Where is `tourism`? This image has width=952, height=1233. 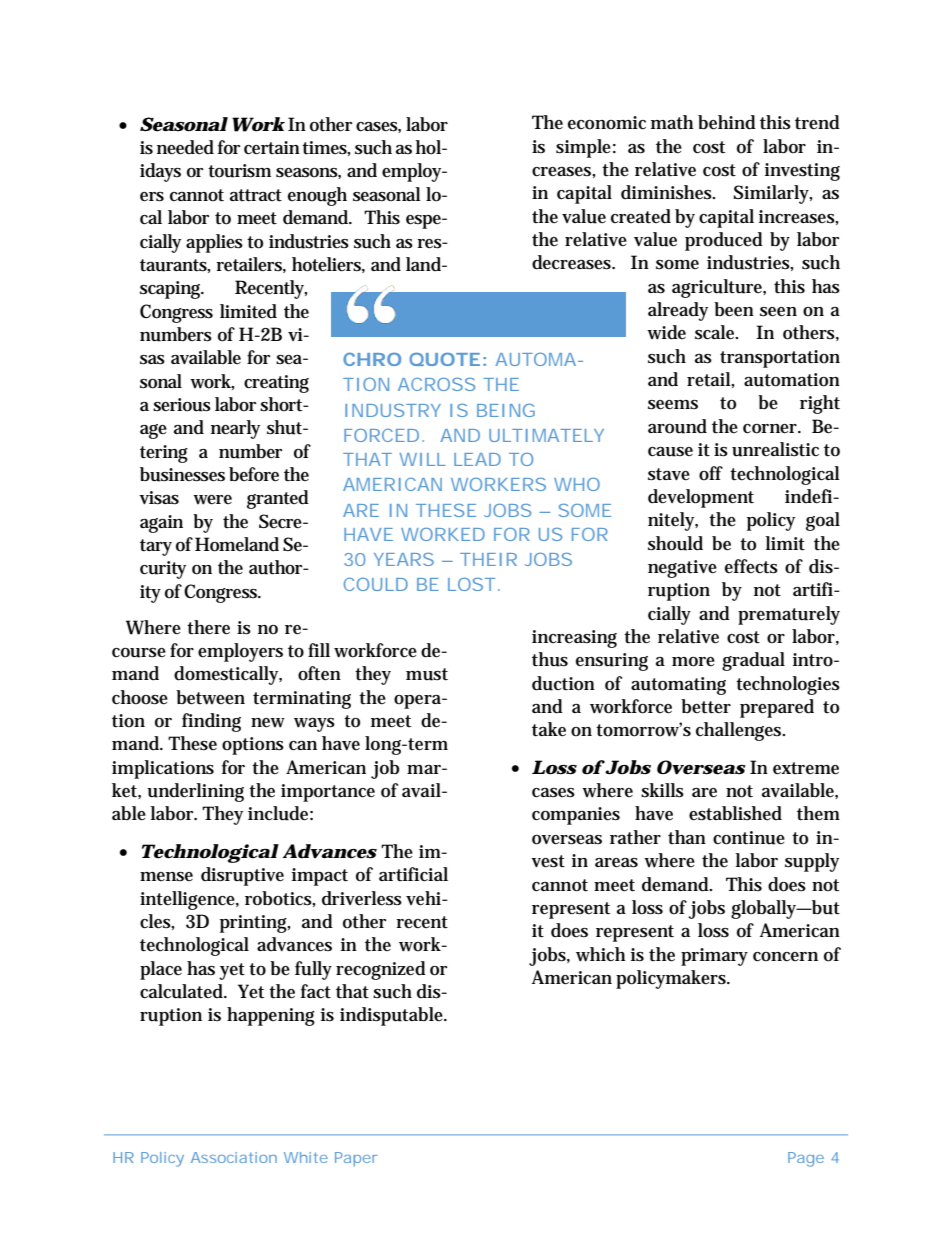
tourism is located at coordinates (239, 171).
